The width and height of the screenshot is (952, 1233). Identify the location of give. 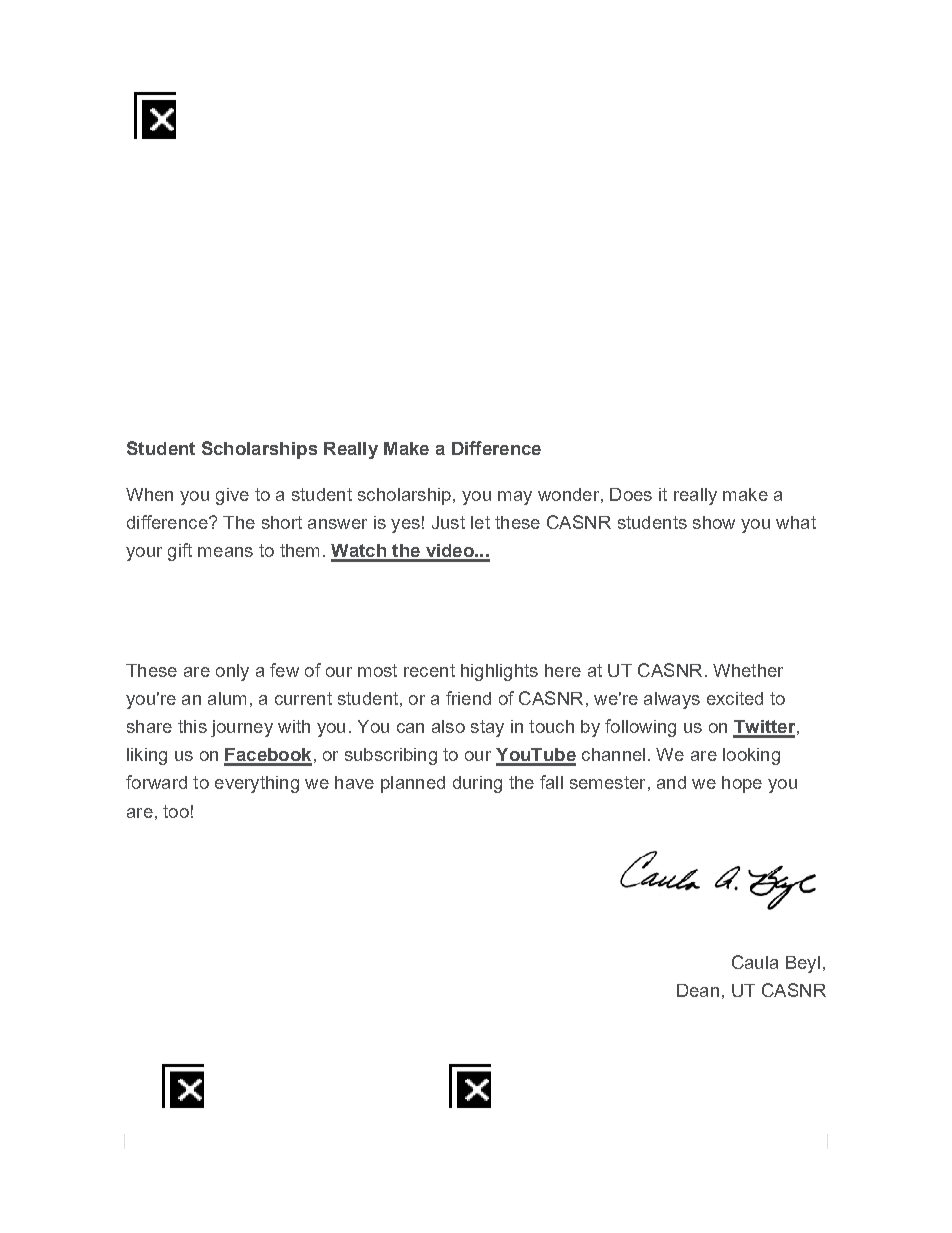
(232, 496).
